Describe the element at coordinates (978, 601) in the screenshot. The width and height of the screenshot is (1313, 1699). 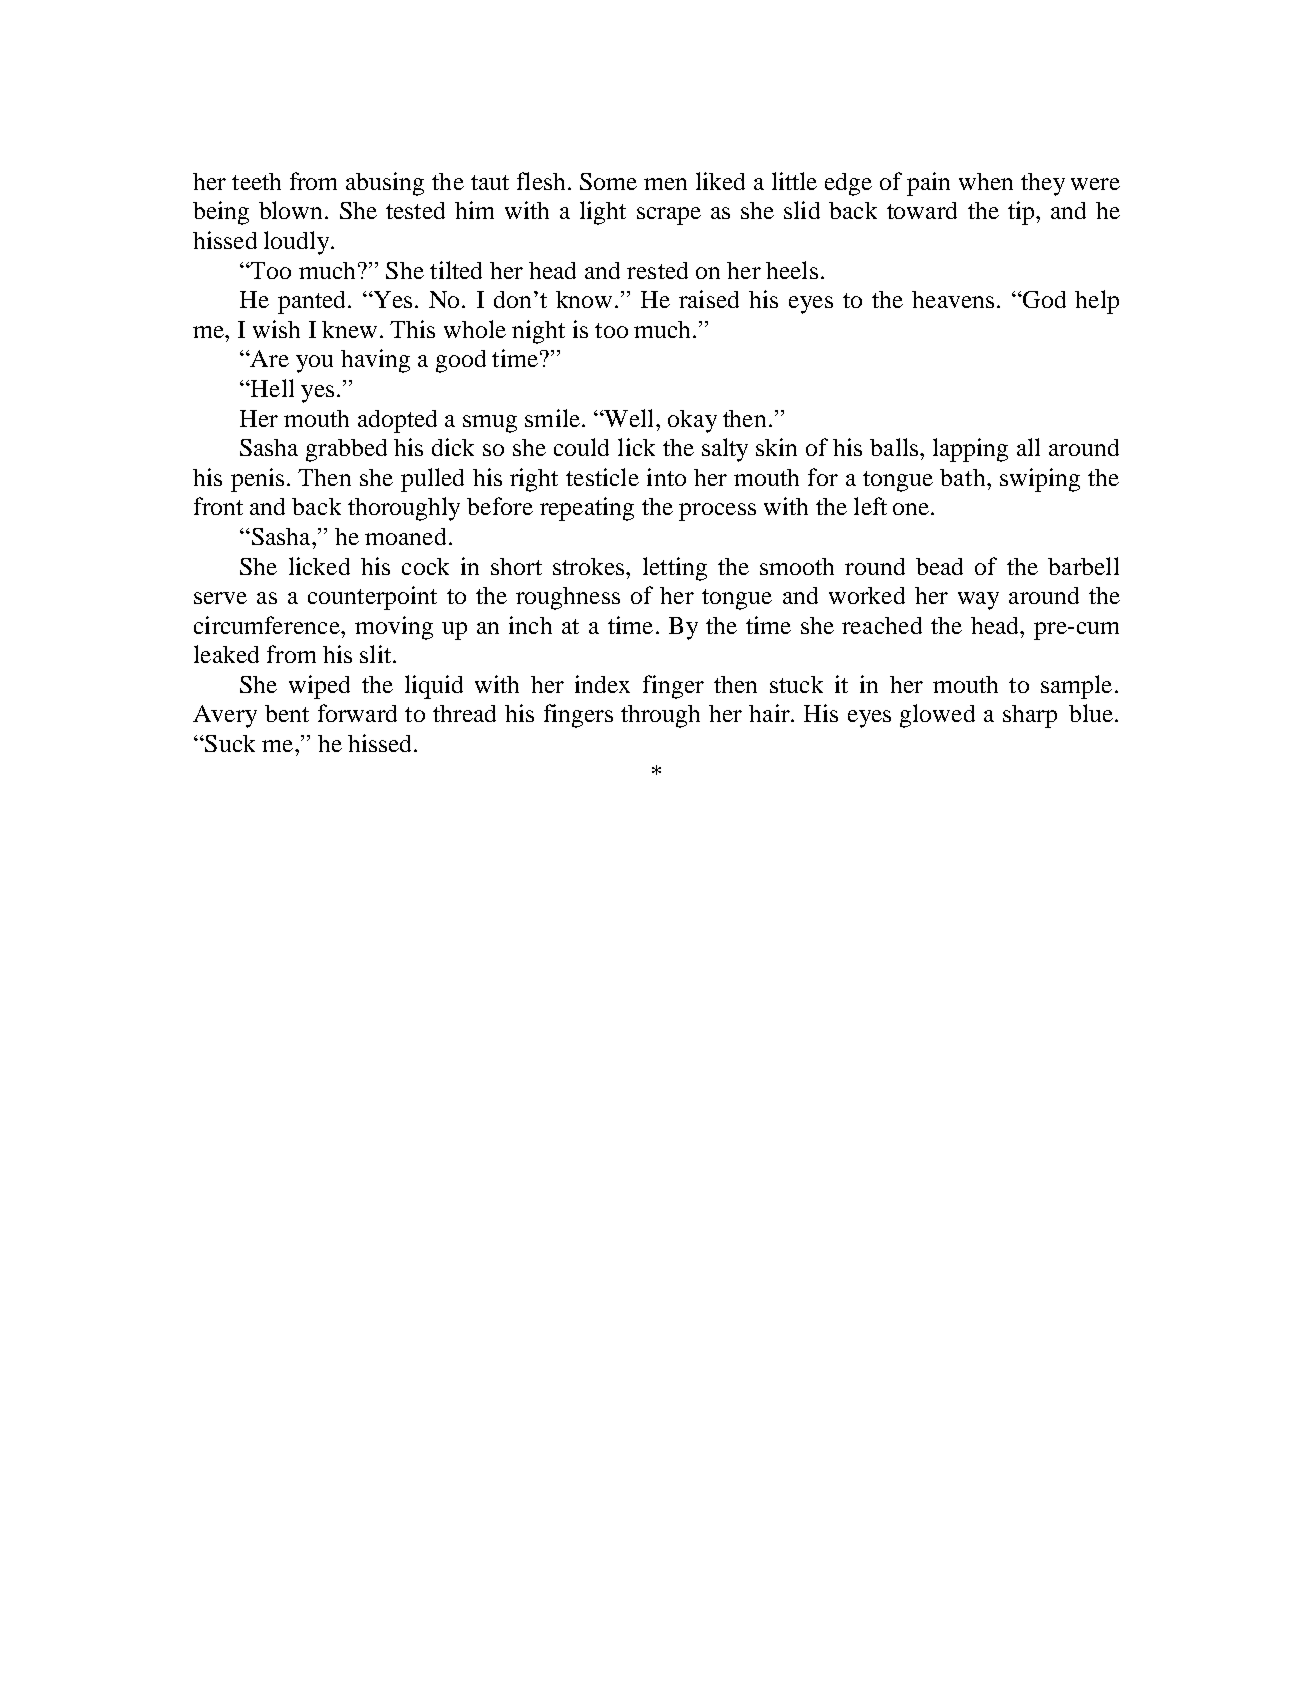
I see `way` at that location.
